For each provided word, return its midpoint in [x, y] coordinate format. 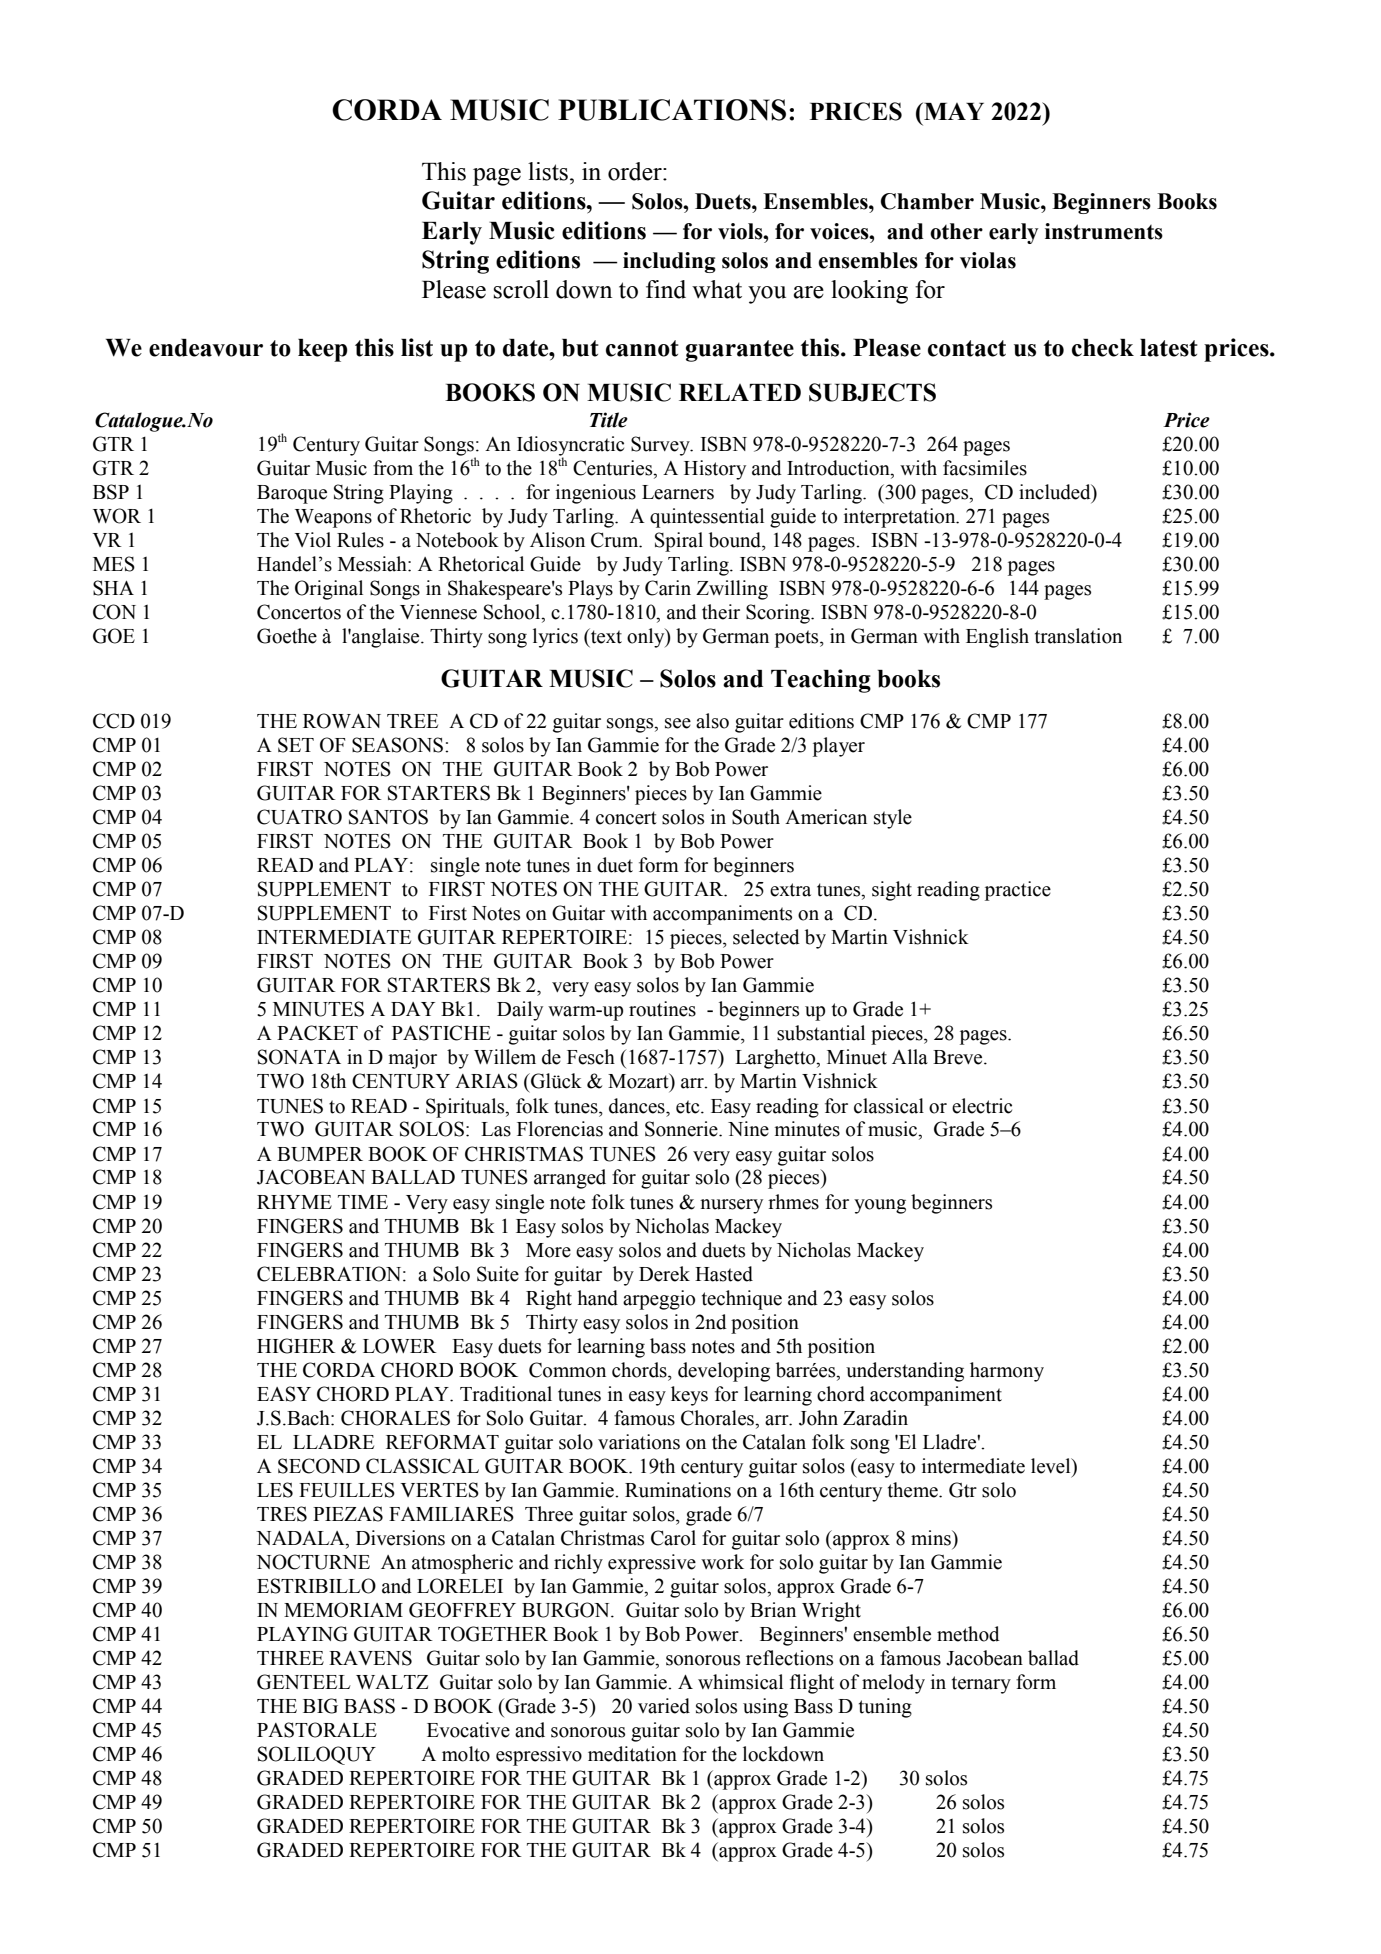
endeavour [206, 348]
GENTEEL [304, 1682]
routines [662, 1009]
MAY [953, 111]
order [636, 171]
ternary [981, 1685]
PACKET [317, 1033]
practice [1018, 891]
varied [664, 1706]
